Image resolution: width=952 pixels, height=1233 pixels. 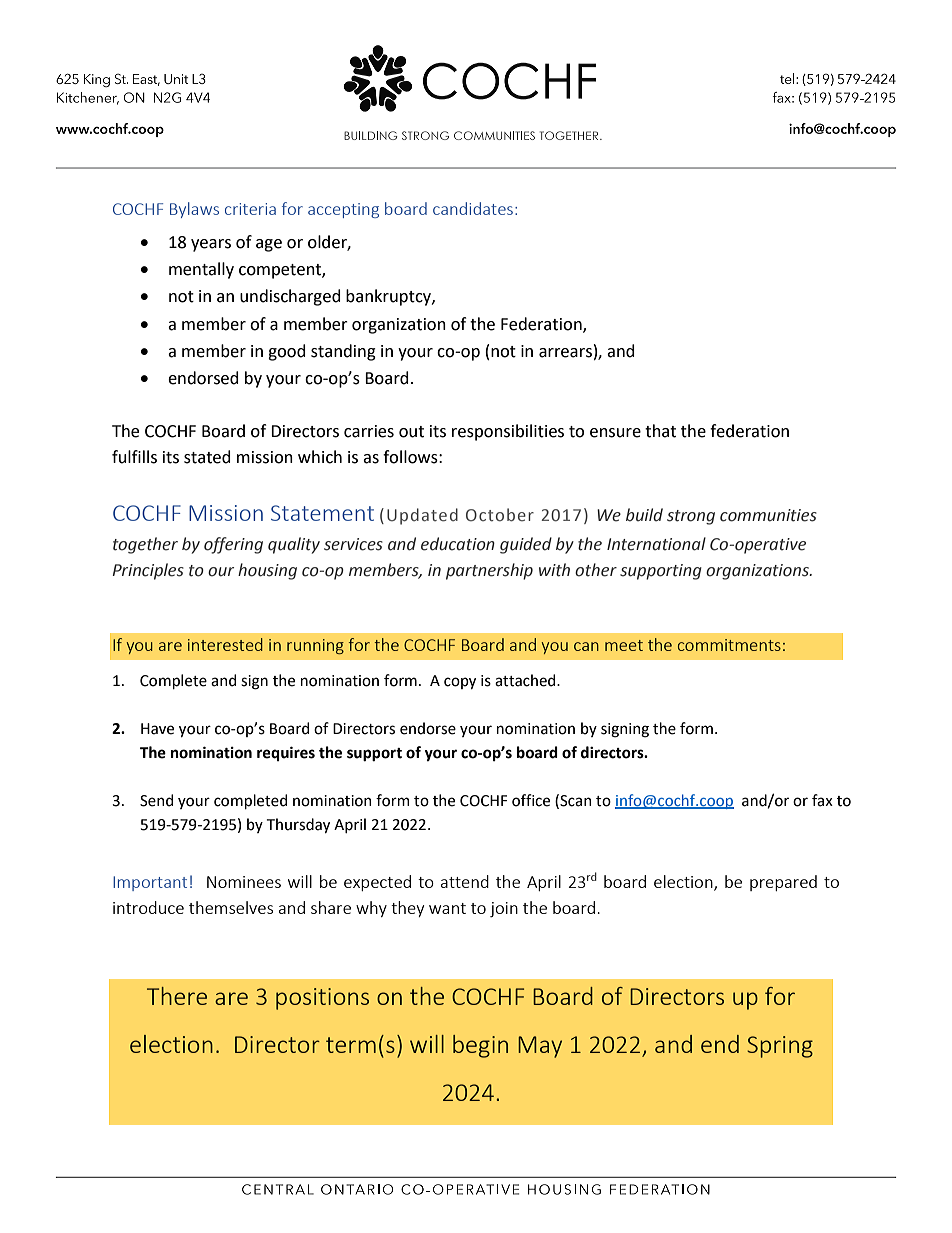 What do you see at coordinates (473, 208) in the page?
I see `candidates` at bounding box center [473, 208].
